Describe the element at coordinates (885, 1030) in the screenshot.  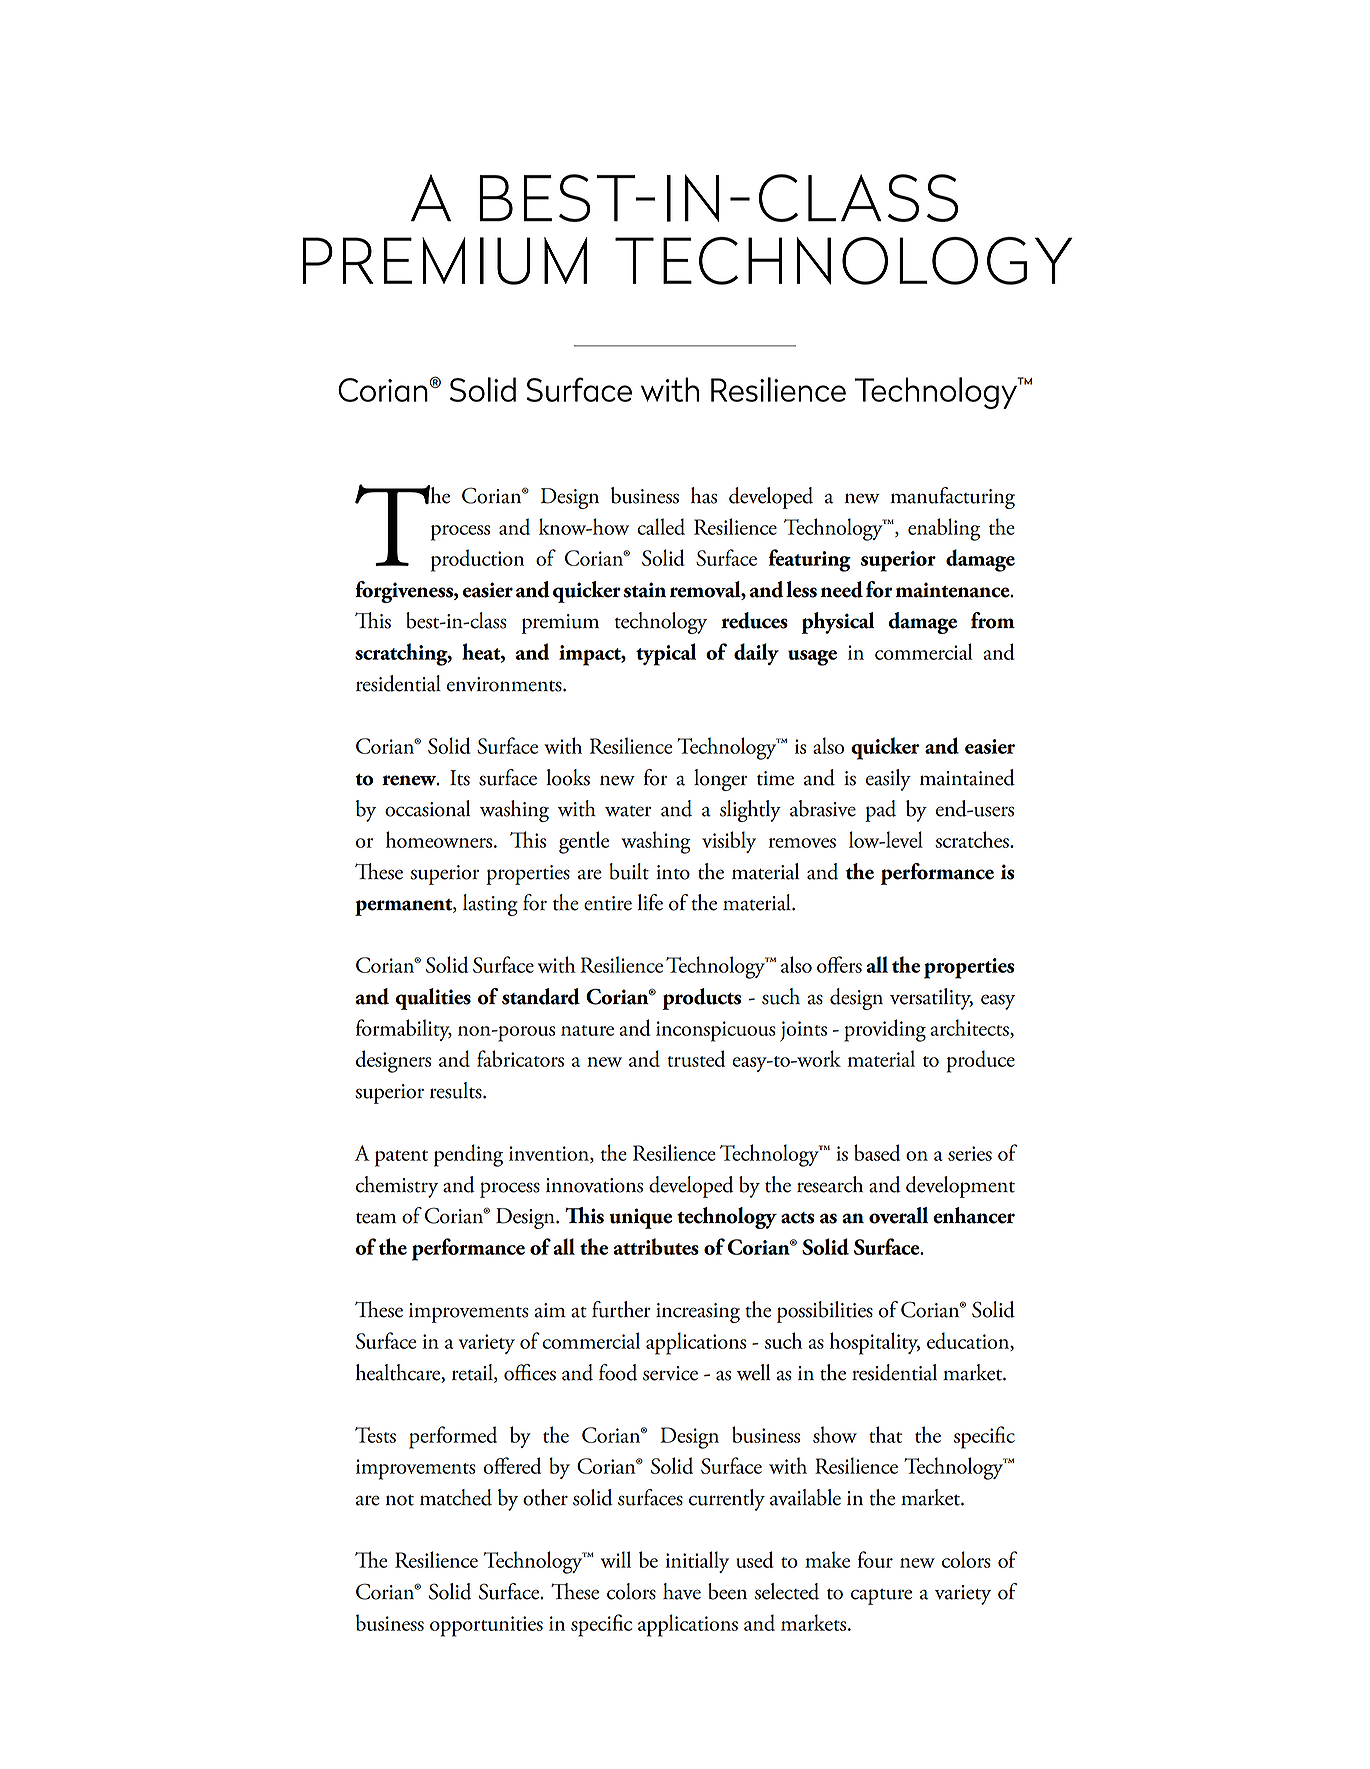
I see `providing` at that location.
